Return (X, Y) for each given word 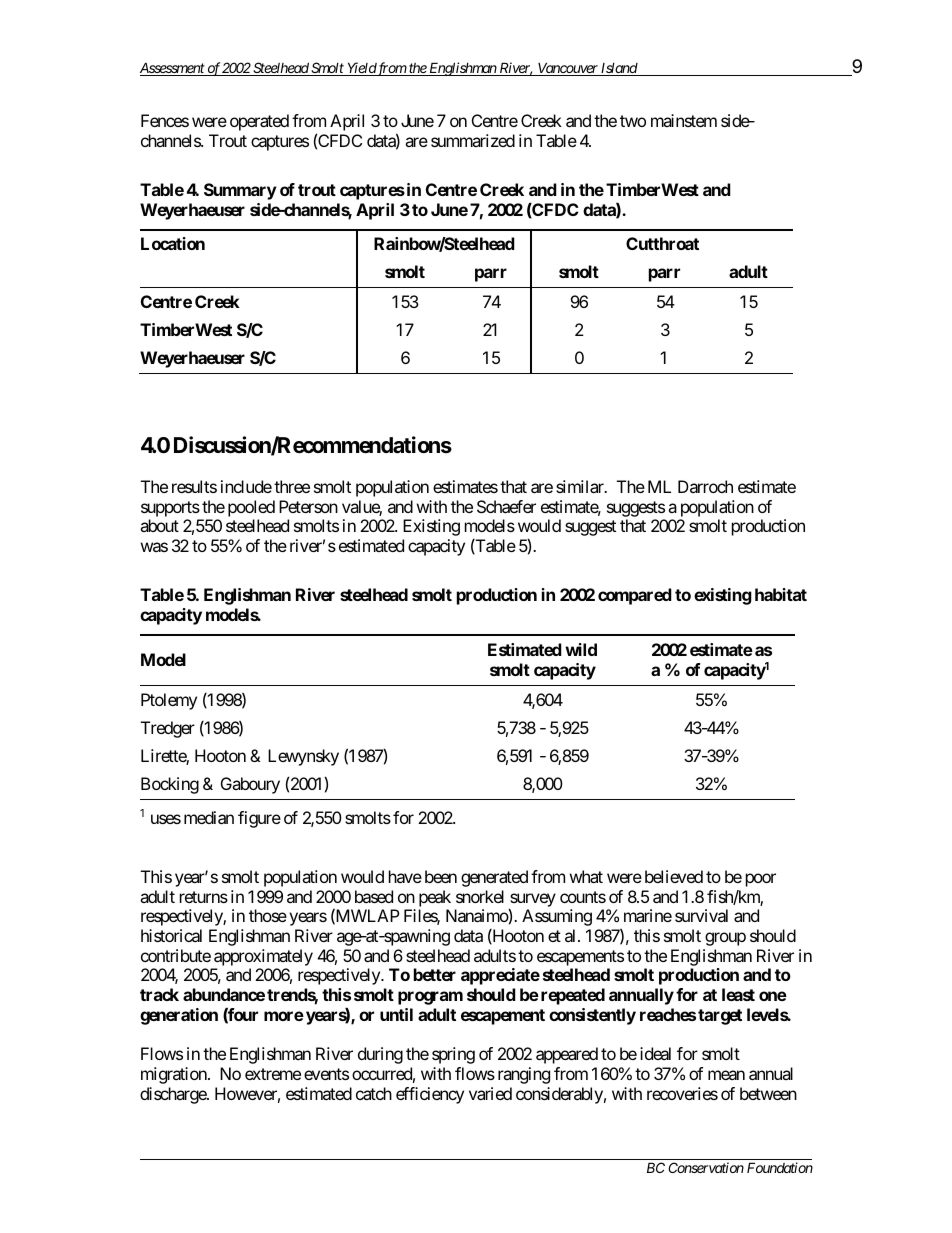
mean (726, 1075)
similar (581, 486)
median (209, 817)
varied (490, 1093)
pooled (251, 508)
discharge (174, 1095)
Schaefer (506, 506)
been (441, 876)
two (633, 121)
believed (674, 876)
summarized (473, 140)
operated (259, 122)
